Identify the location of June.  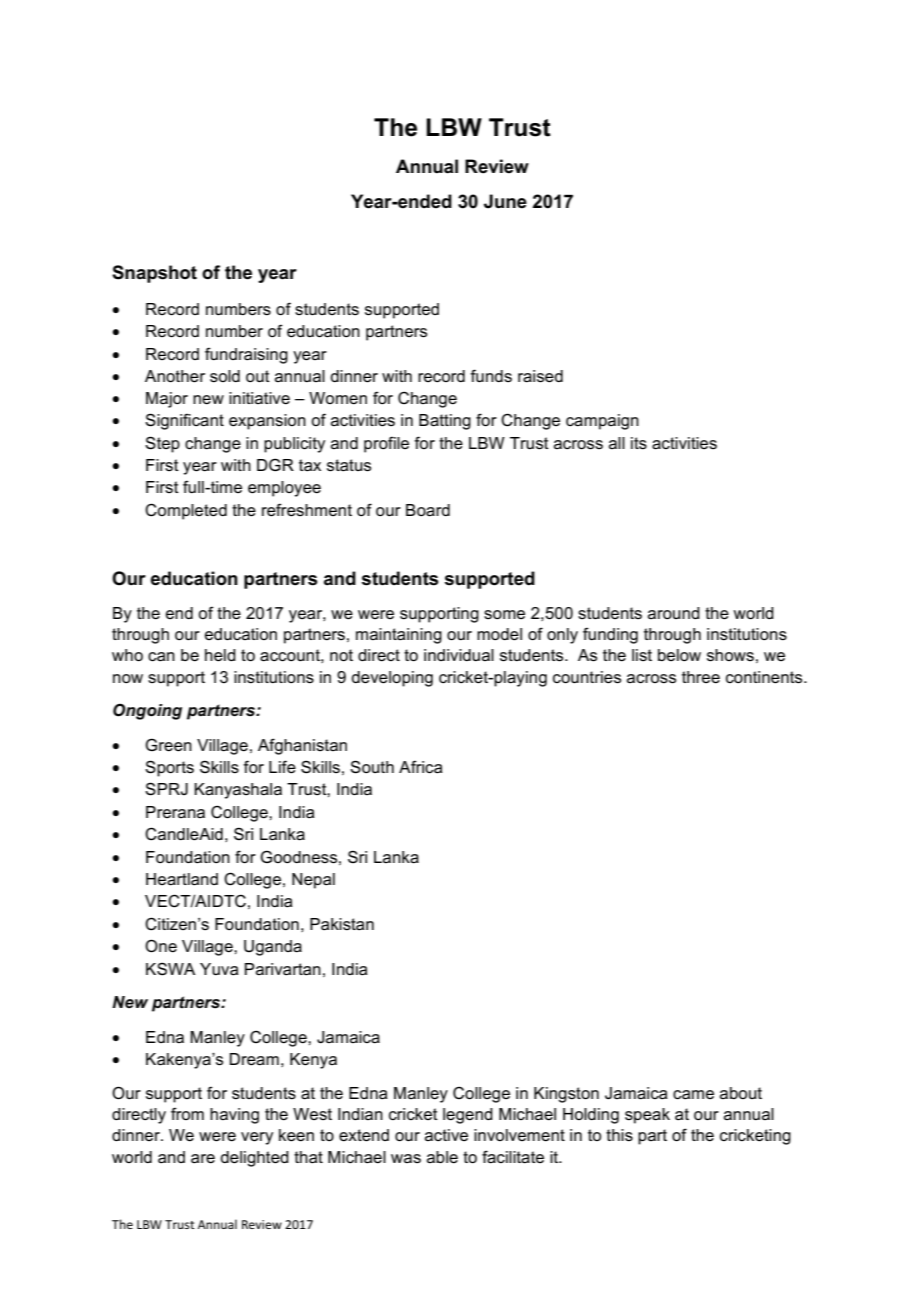
(505, 201).
